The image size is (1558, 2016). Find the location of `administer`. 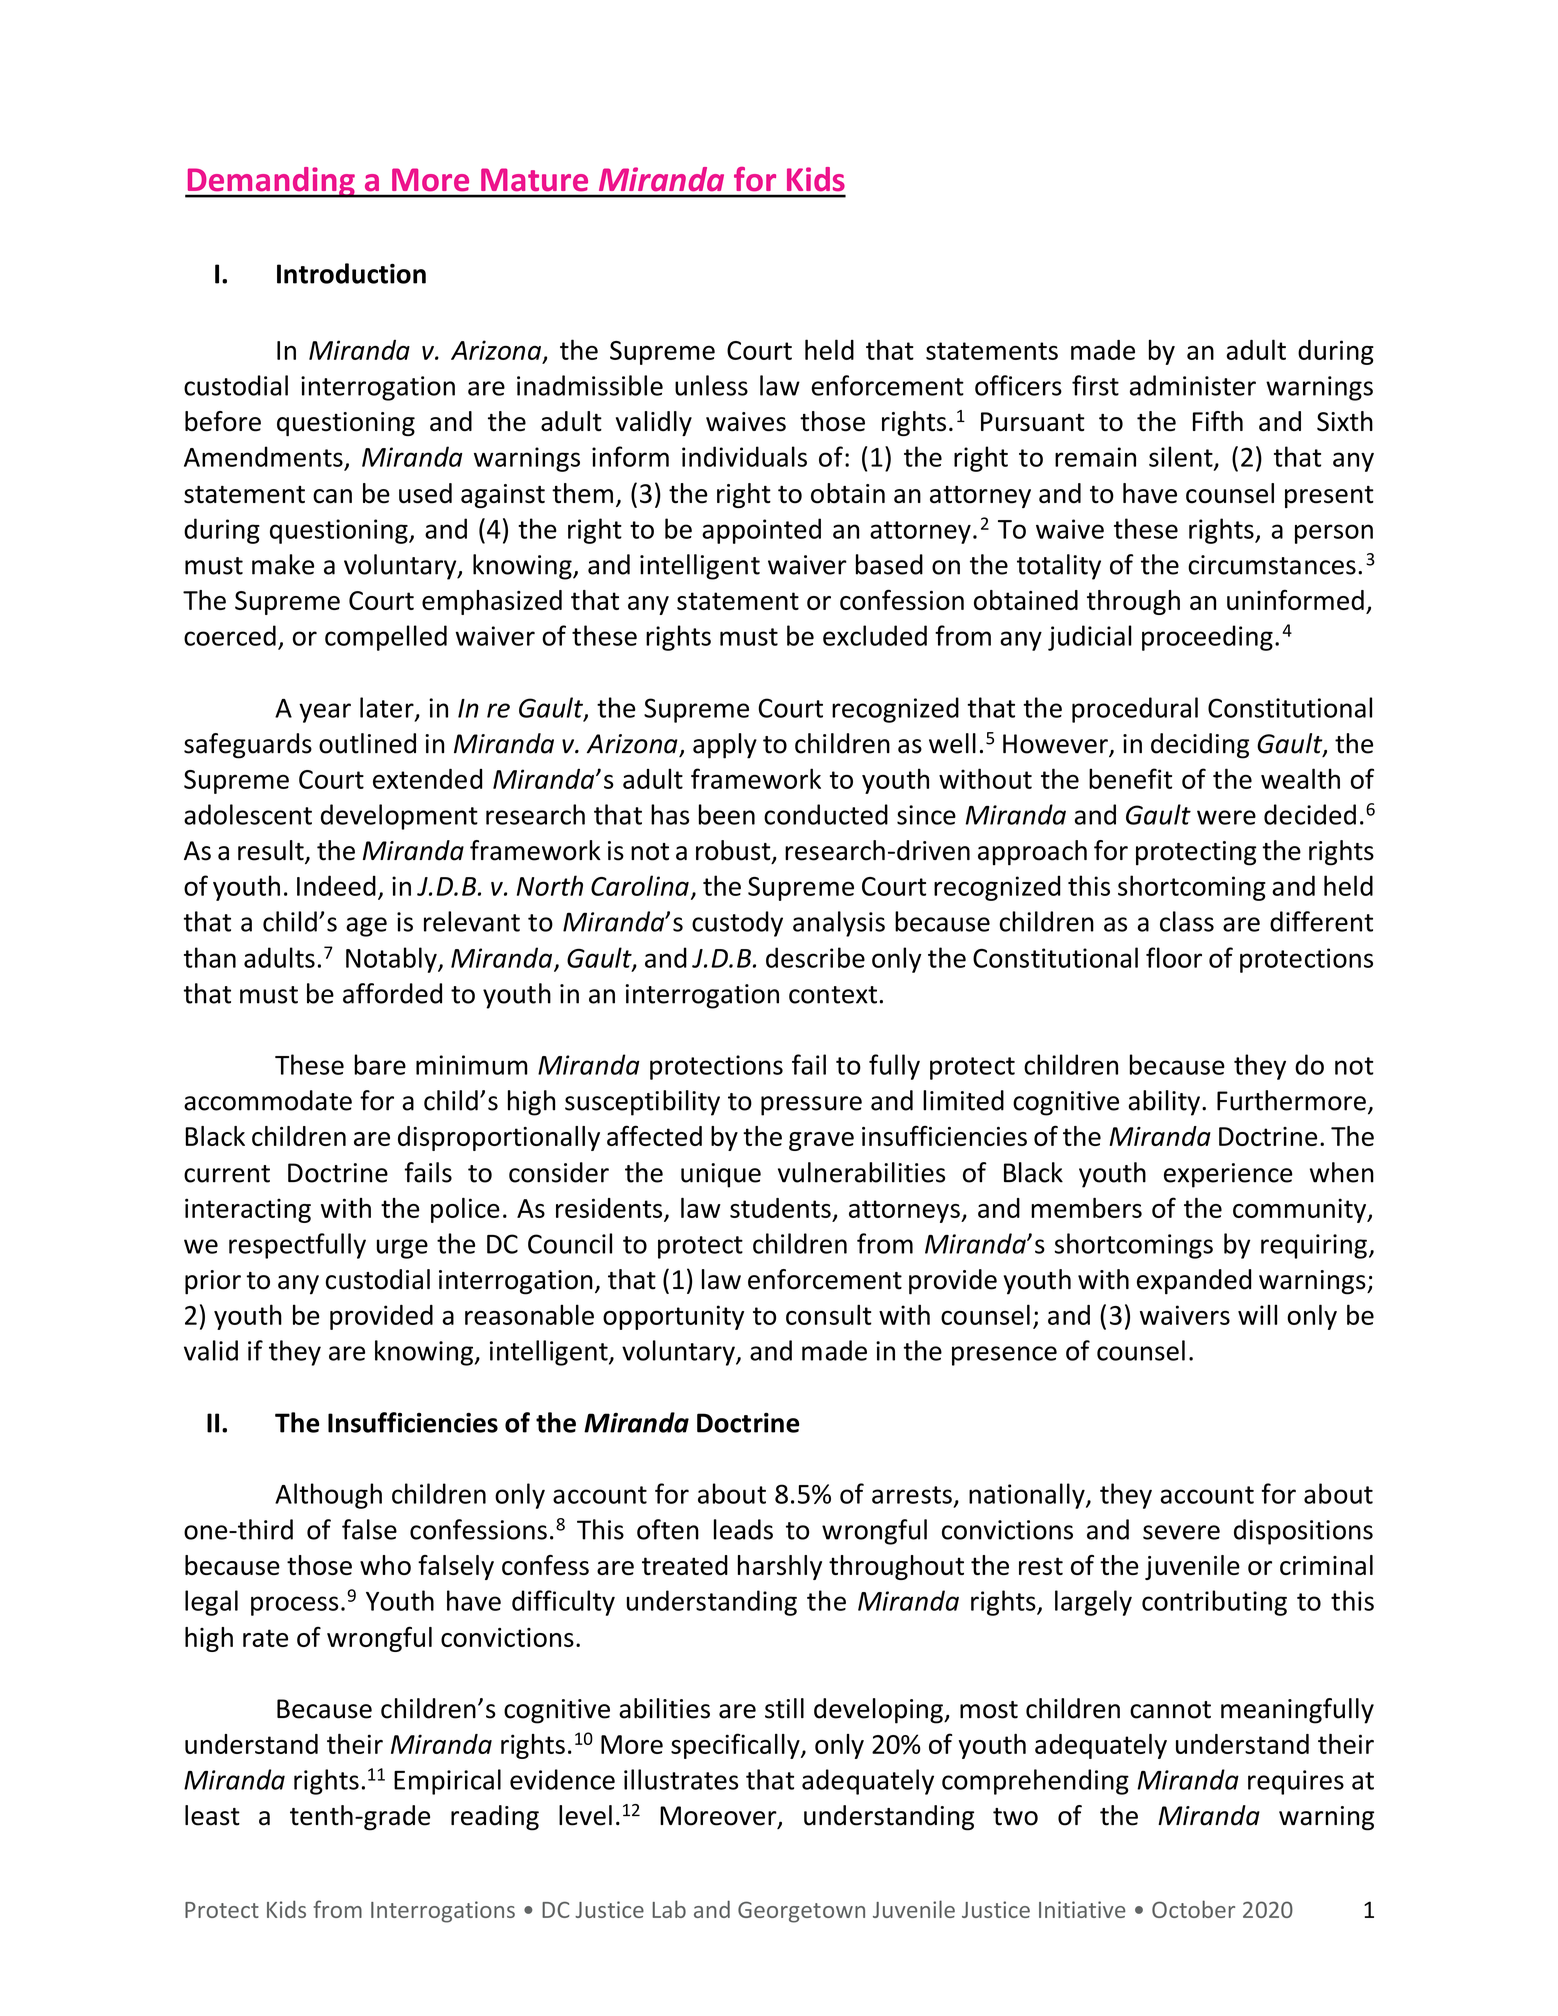

administer is located at coordinates (1193, 385).
